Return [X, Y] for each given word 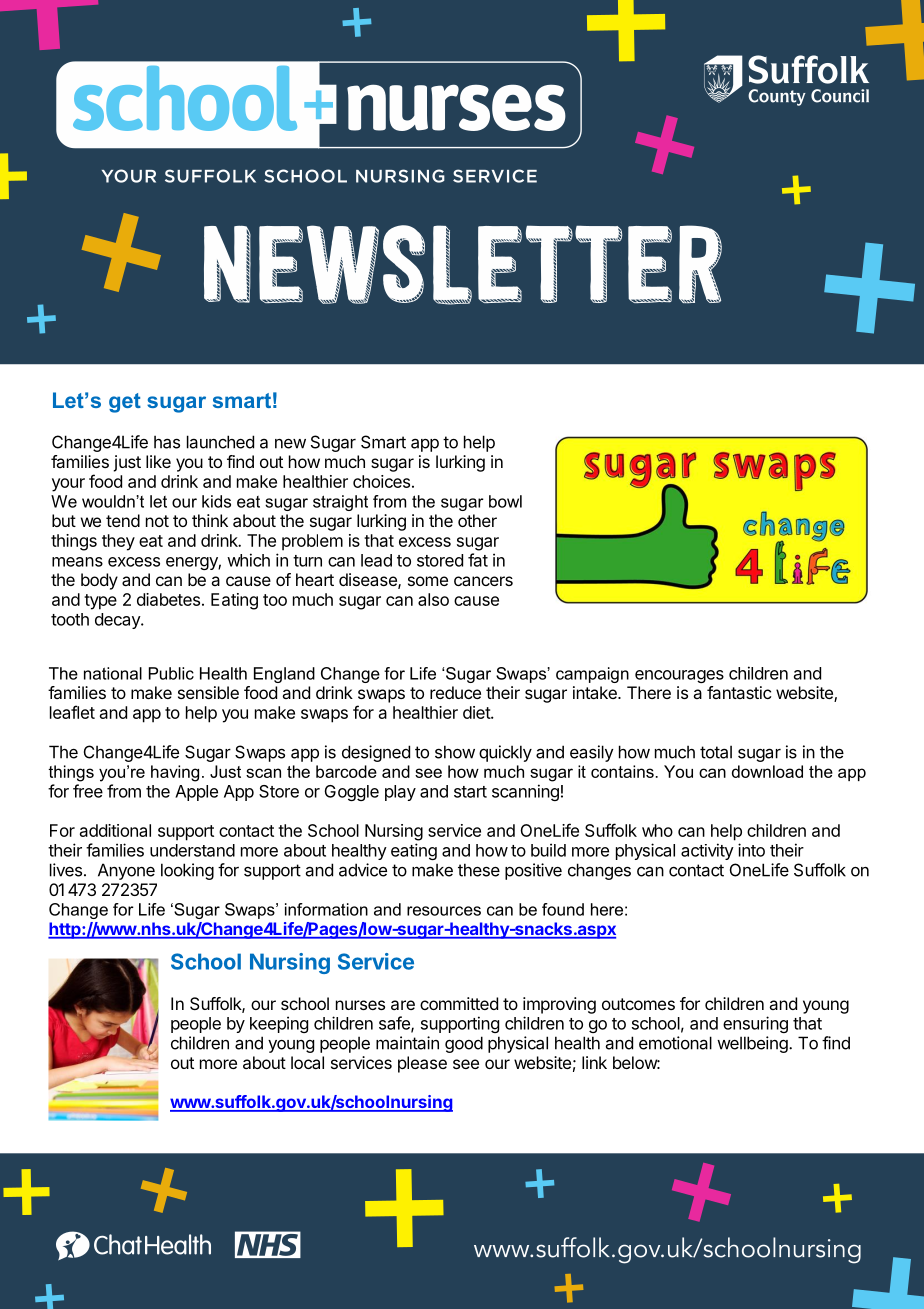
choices [381, 481]
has [167, 442]
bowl [505, 501]
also [433, 599]
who [657, 830]
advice [363, 870]
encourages [679, 676]
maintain [407, 1043]
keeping [279, 1024]
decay [118, 621]
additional [115, 830]
